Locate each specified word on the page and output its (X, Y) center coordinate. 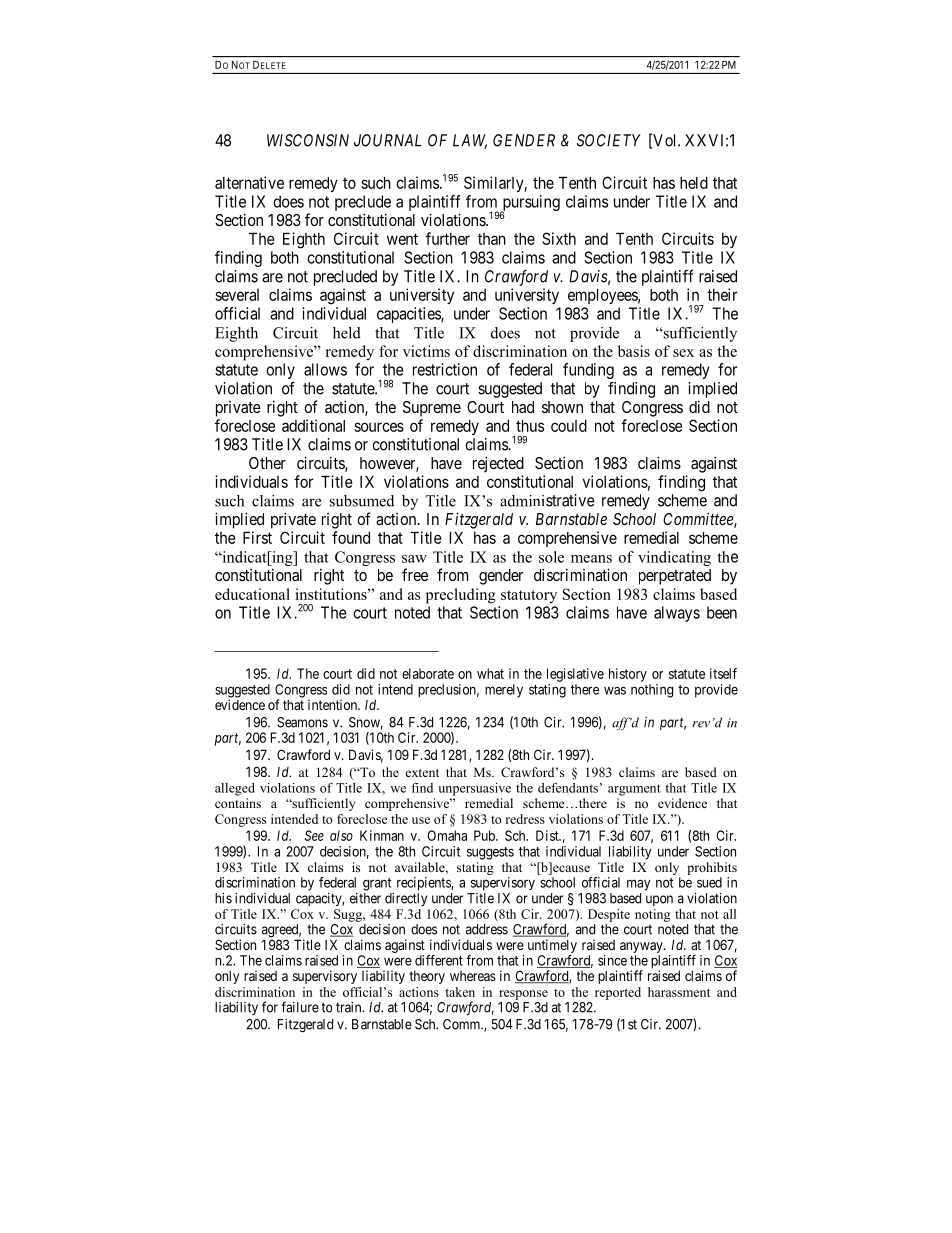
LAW (470, 141)
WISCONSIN (308, 140)
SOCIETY (609, 140)
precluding (461, 596)
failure (300, 1007)
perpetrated (675, 577)
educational (252, 594)
